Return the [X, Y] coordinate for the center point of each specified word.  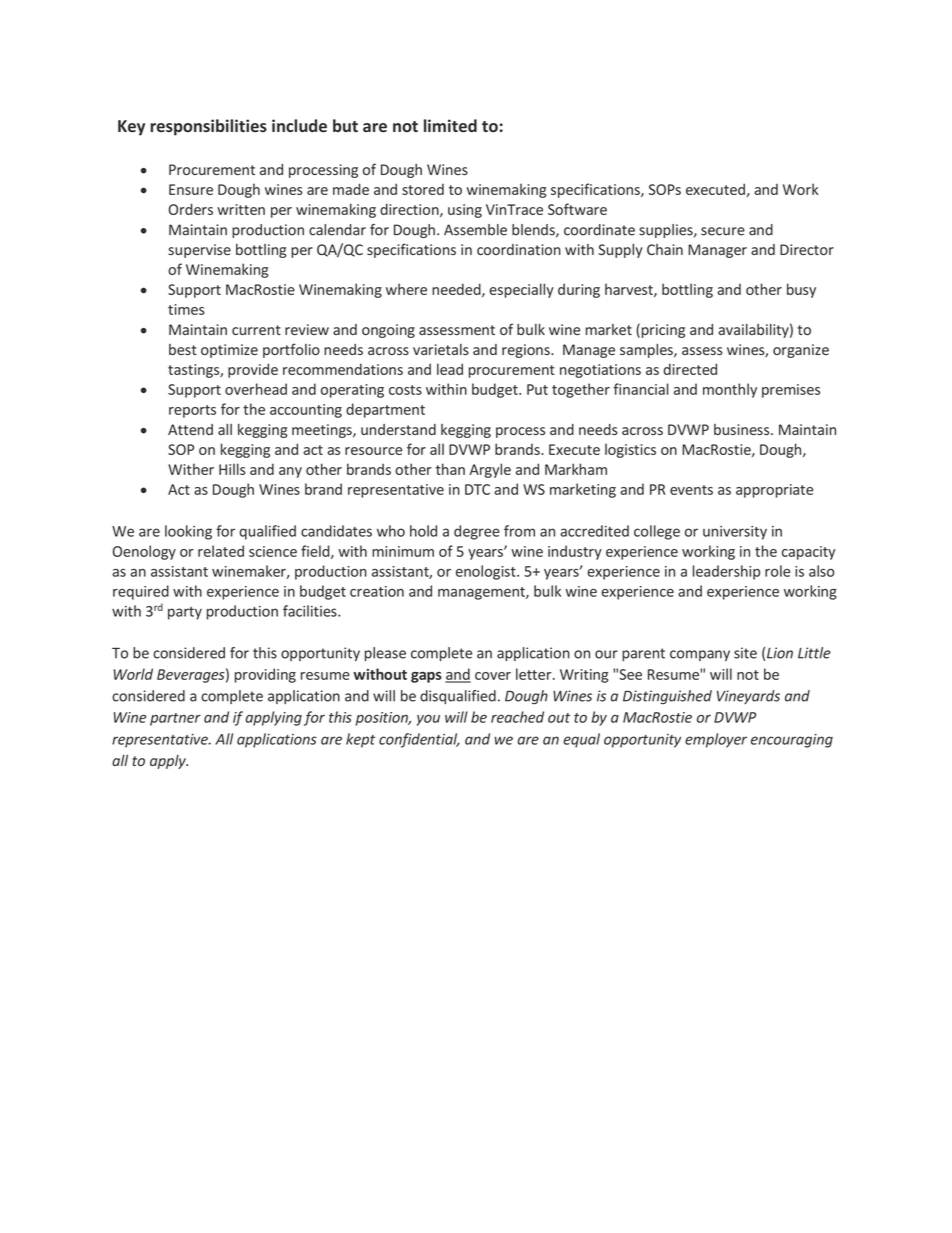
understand [398, 429]
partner [175, 719]
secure [723, 231]
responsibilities [208, 127]
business [743, 429]
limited [450, 125]
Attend [190, 429]
